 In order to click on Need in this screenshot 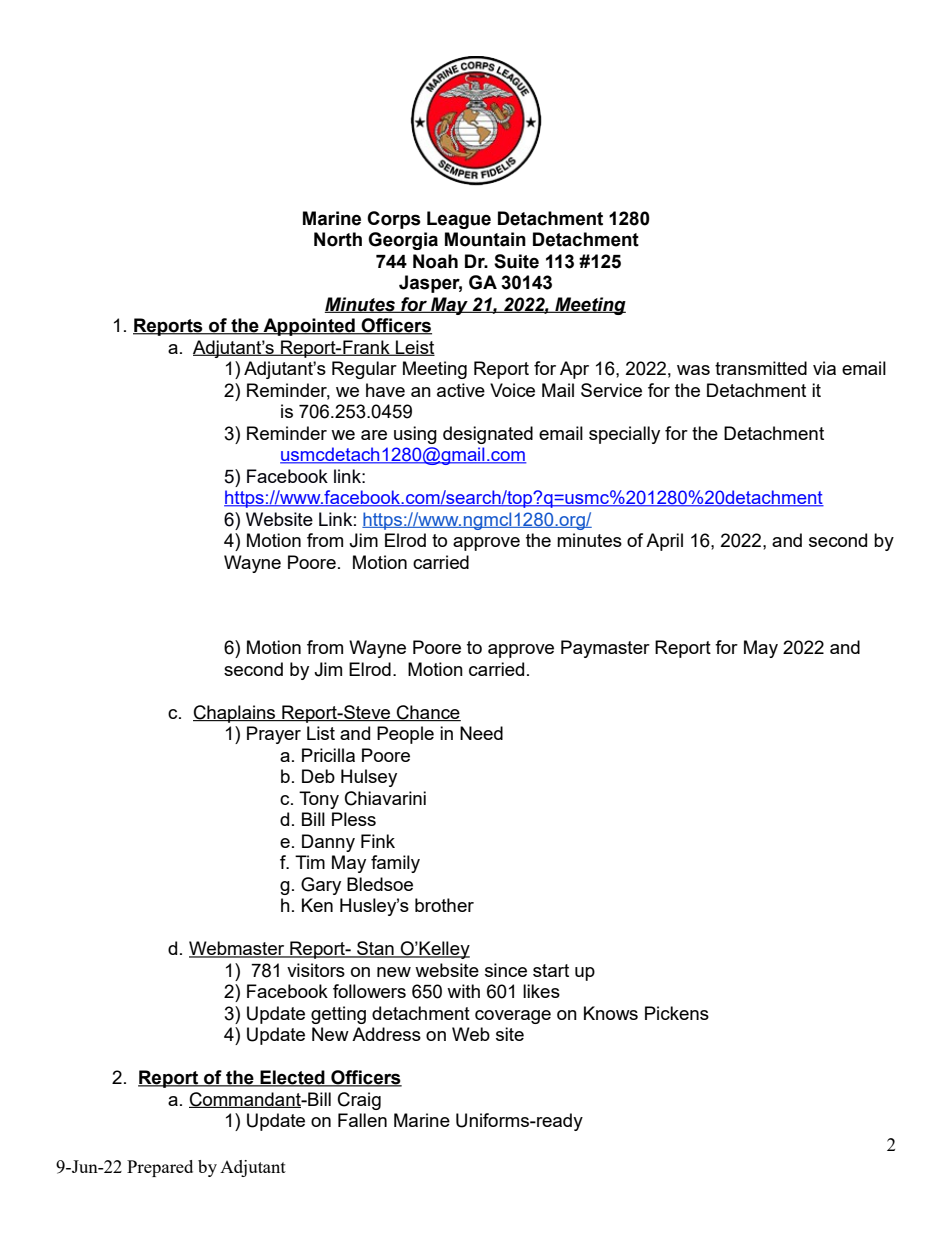, I will do `click(481, 733)`.
